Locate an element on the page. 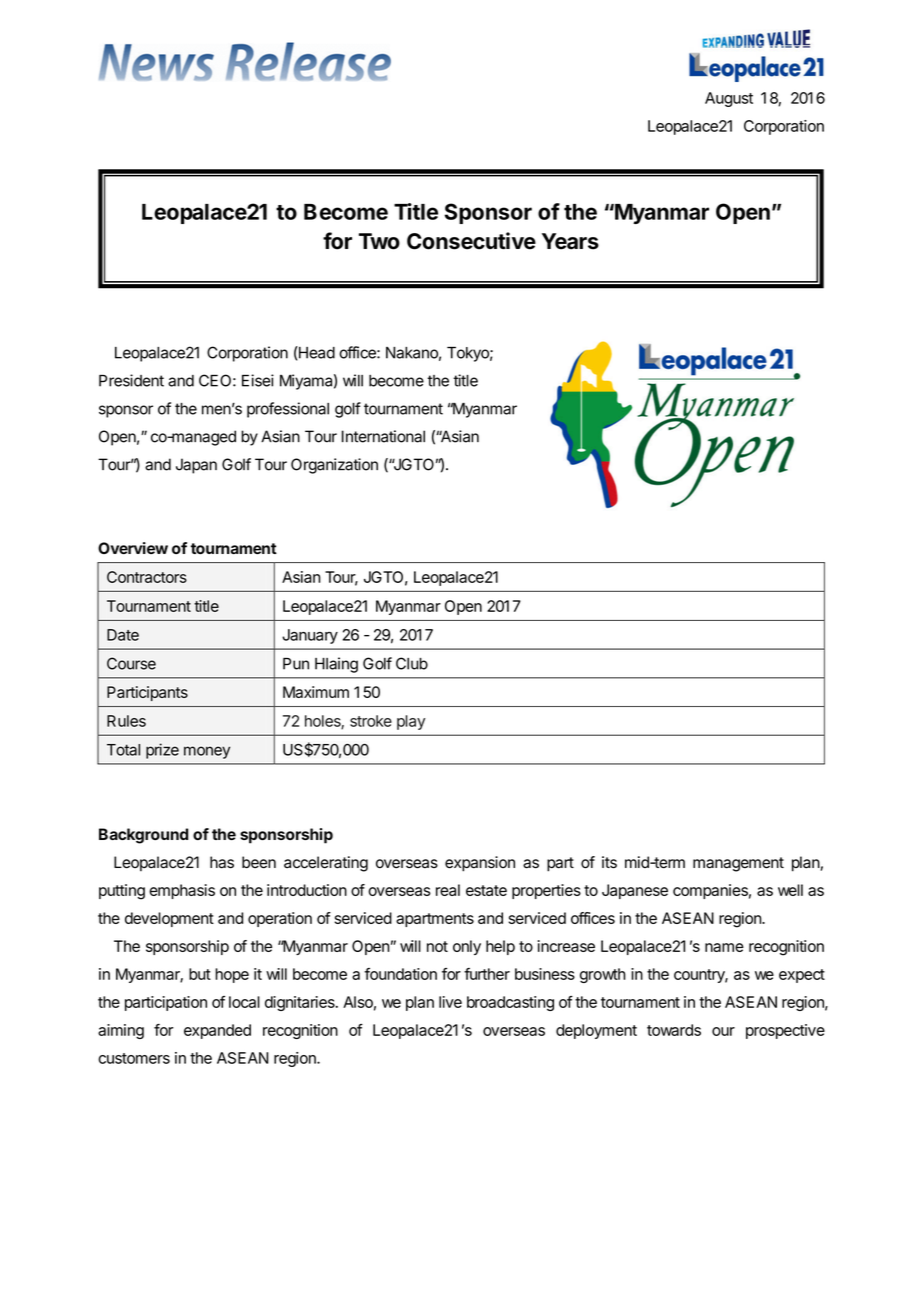 Image resolution: width=924 pixels, height=1308 pixels. International is located at coordinates (383, 436).
